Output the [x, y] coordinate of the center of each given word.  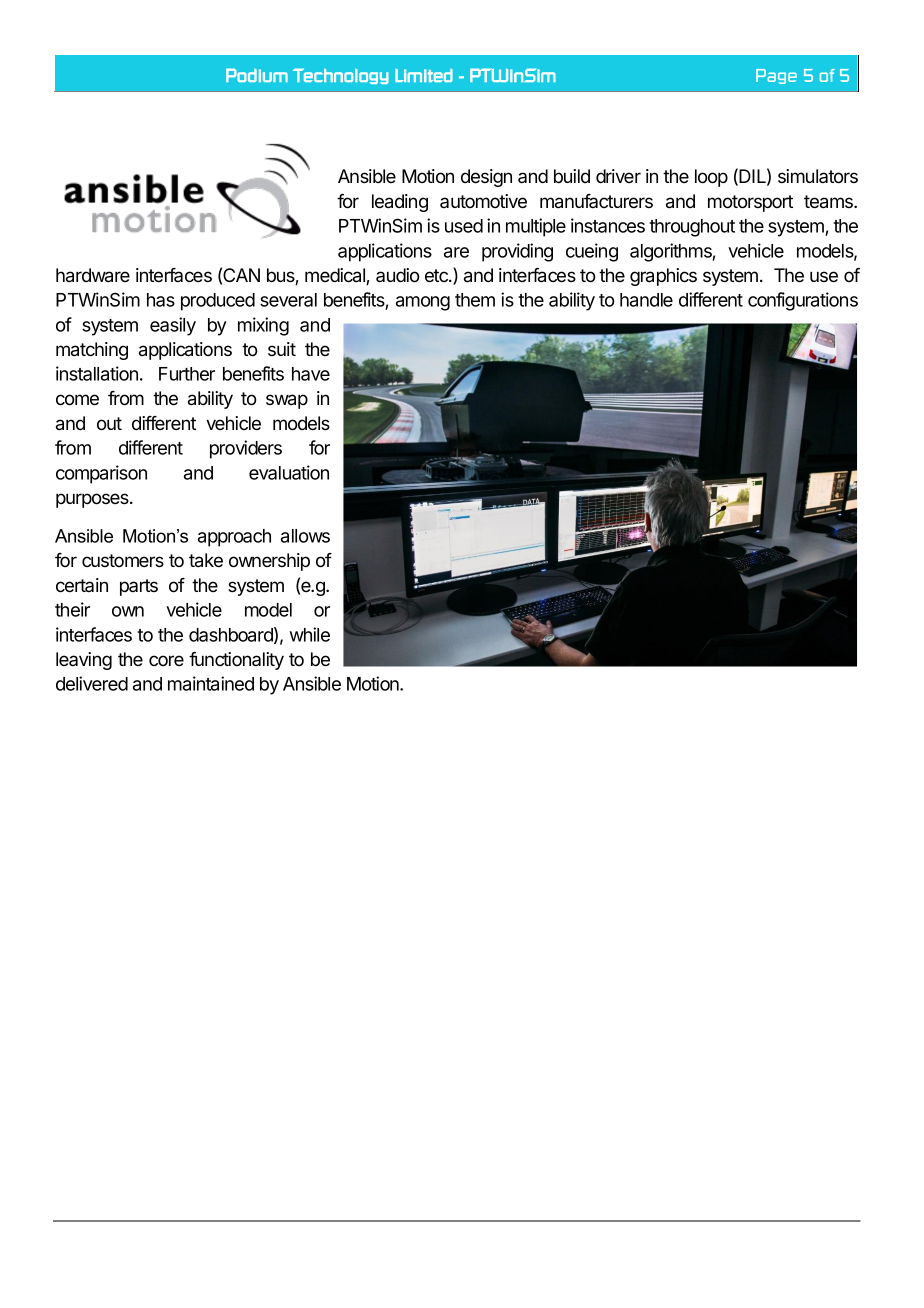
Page [776, 76]
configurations [803, 301]
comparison [101, 474]
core [166, 660]
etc [437, 275]
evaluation [289, 472]
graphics [663, 277]
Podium [257, 75]
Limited [424, 75]
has [161, 300]
